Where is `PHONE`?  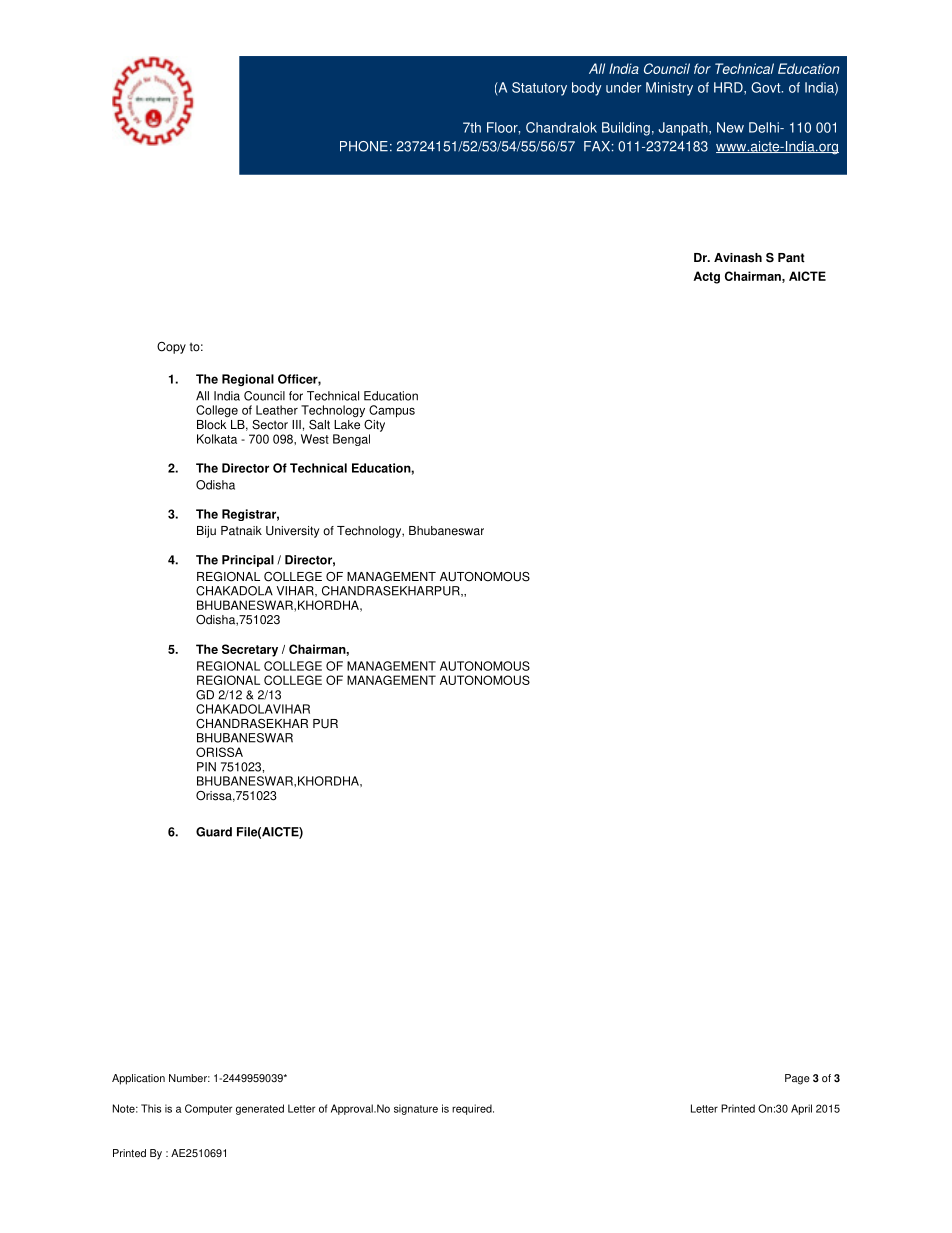 PHONE is located at coordinates (364, 146).
